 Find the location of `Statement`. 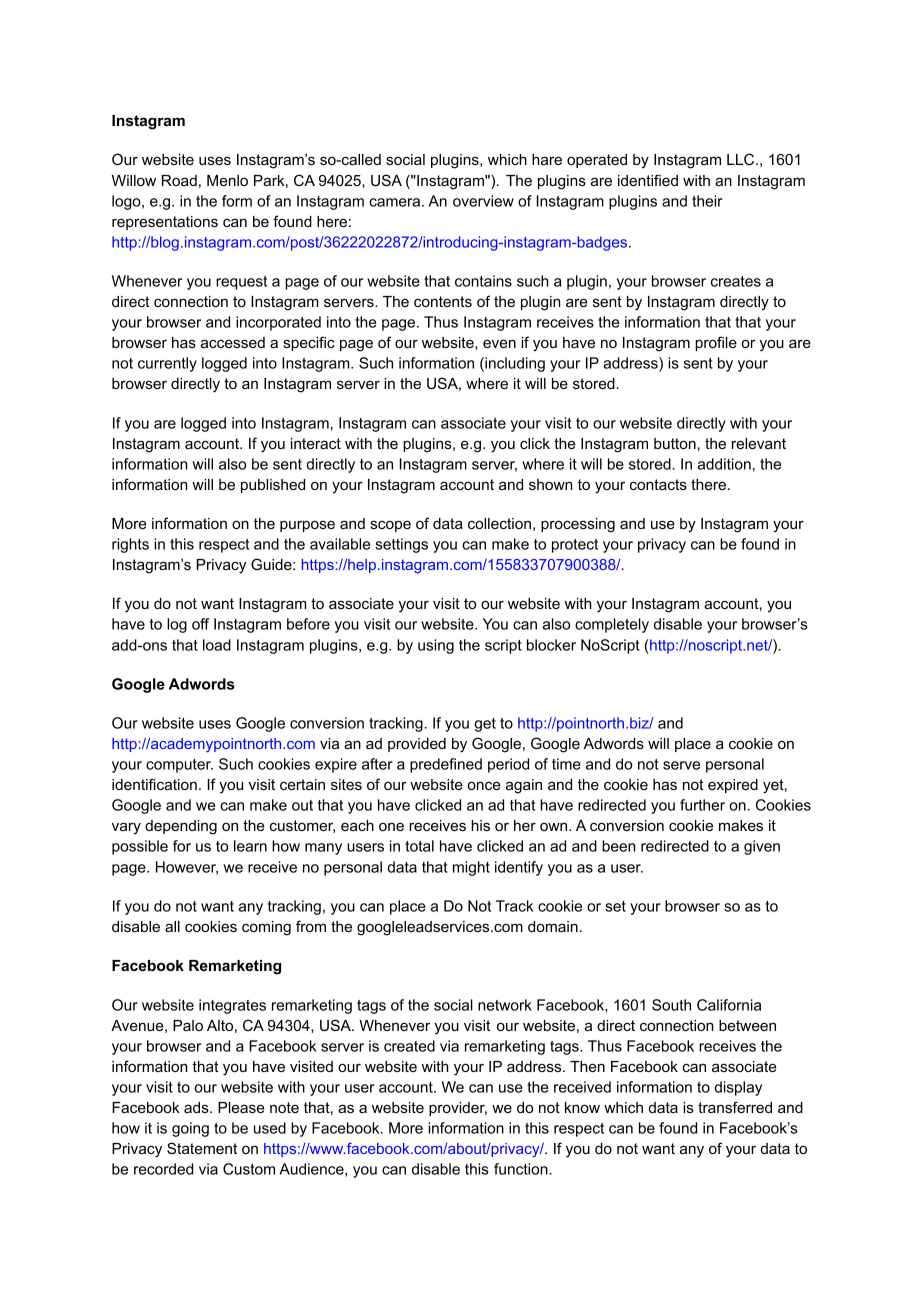

Statement is located at coordinates (202, 1148).
